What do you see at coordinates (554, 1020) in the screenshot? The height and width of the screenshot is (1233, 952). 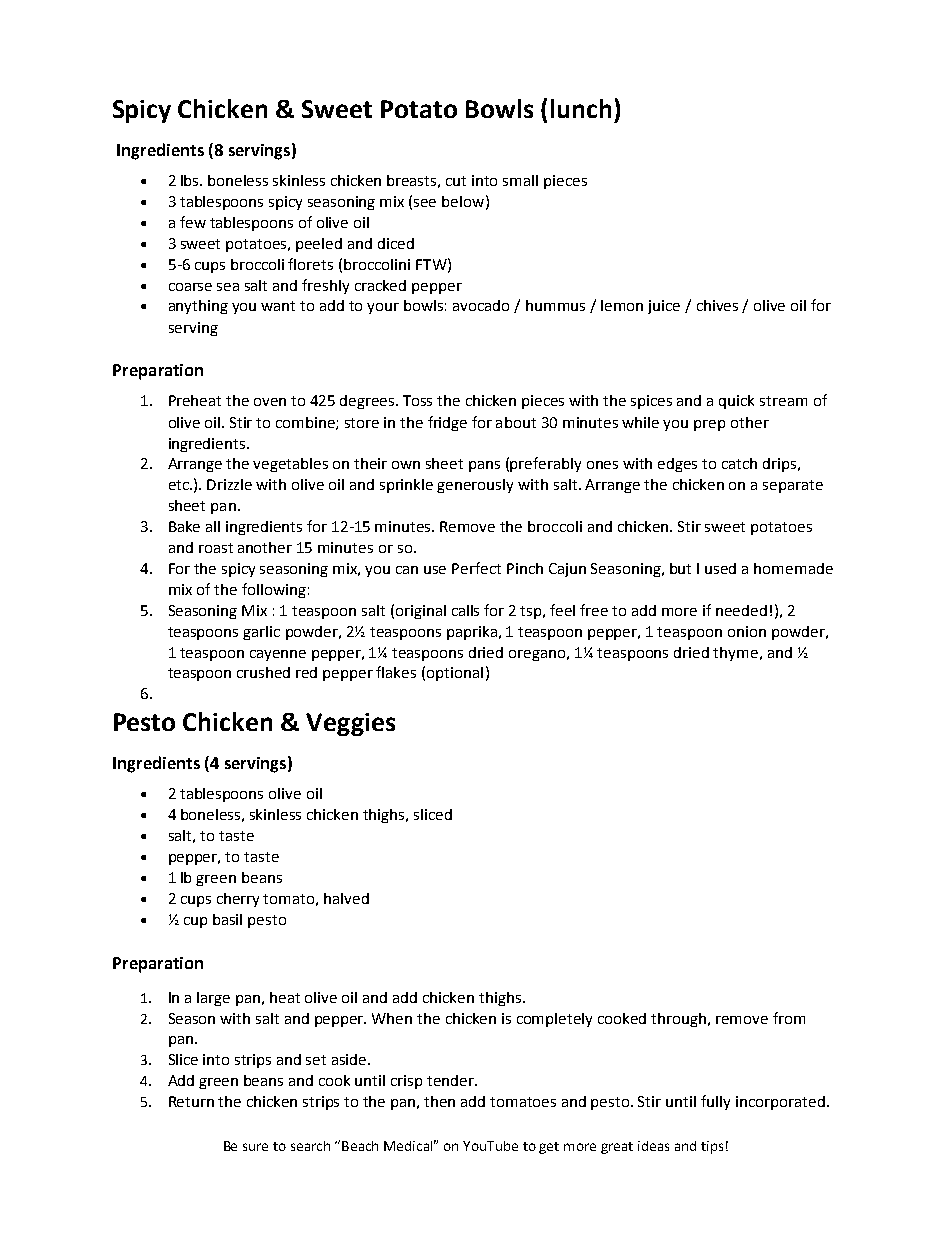 I see `completely` at bounding box center [554, 1020].
